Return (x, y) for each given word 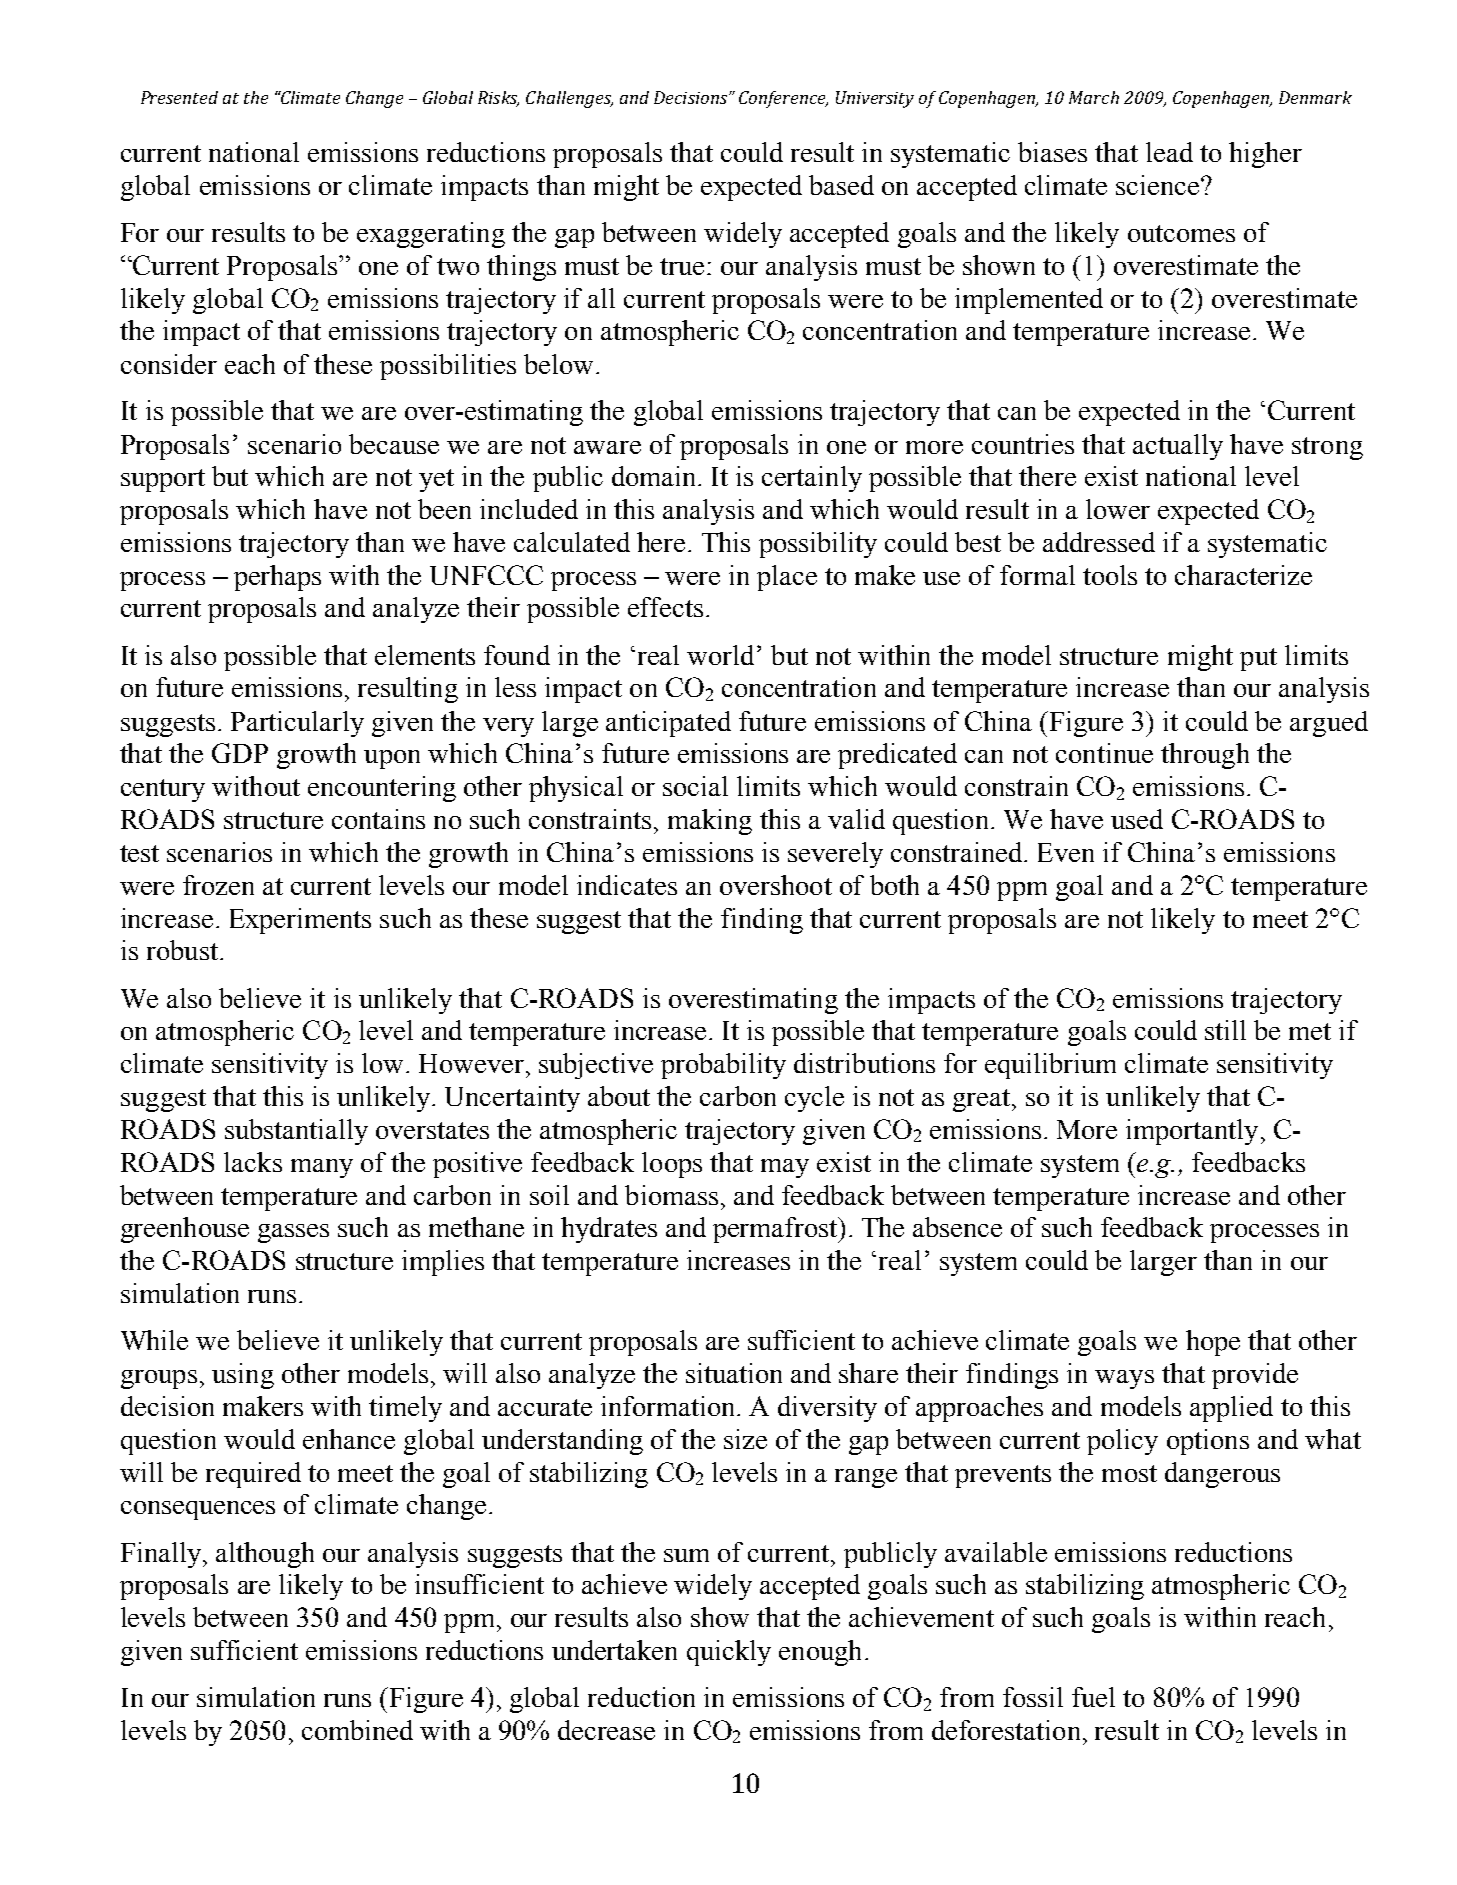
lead (1169, 152)
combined (357, 1730)
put (1258, 659)
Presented (179, 97)
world (720, 655)
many (322, 1168)
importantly (1192, 1132)
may (785, 1168)
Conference (783, 99)
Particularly (297, 724)
